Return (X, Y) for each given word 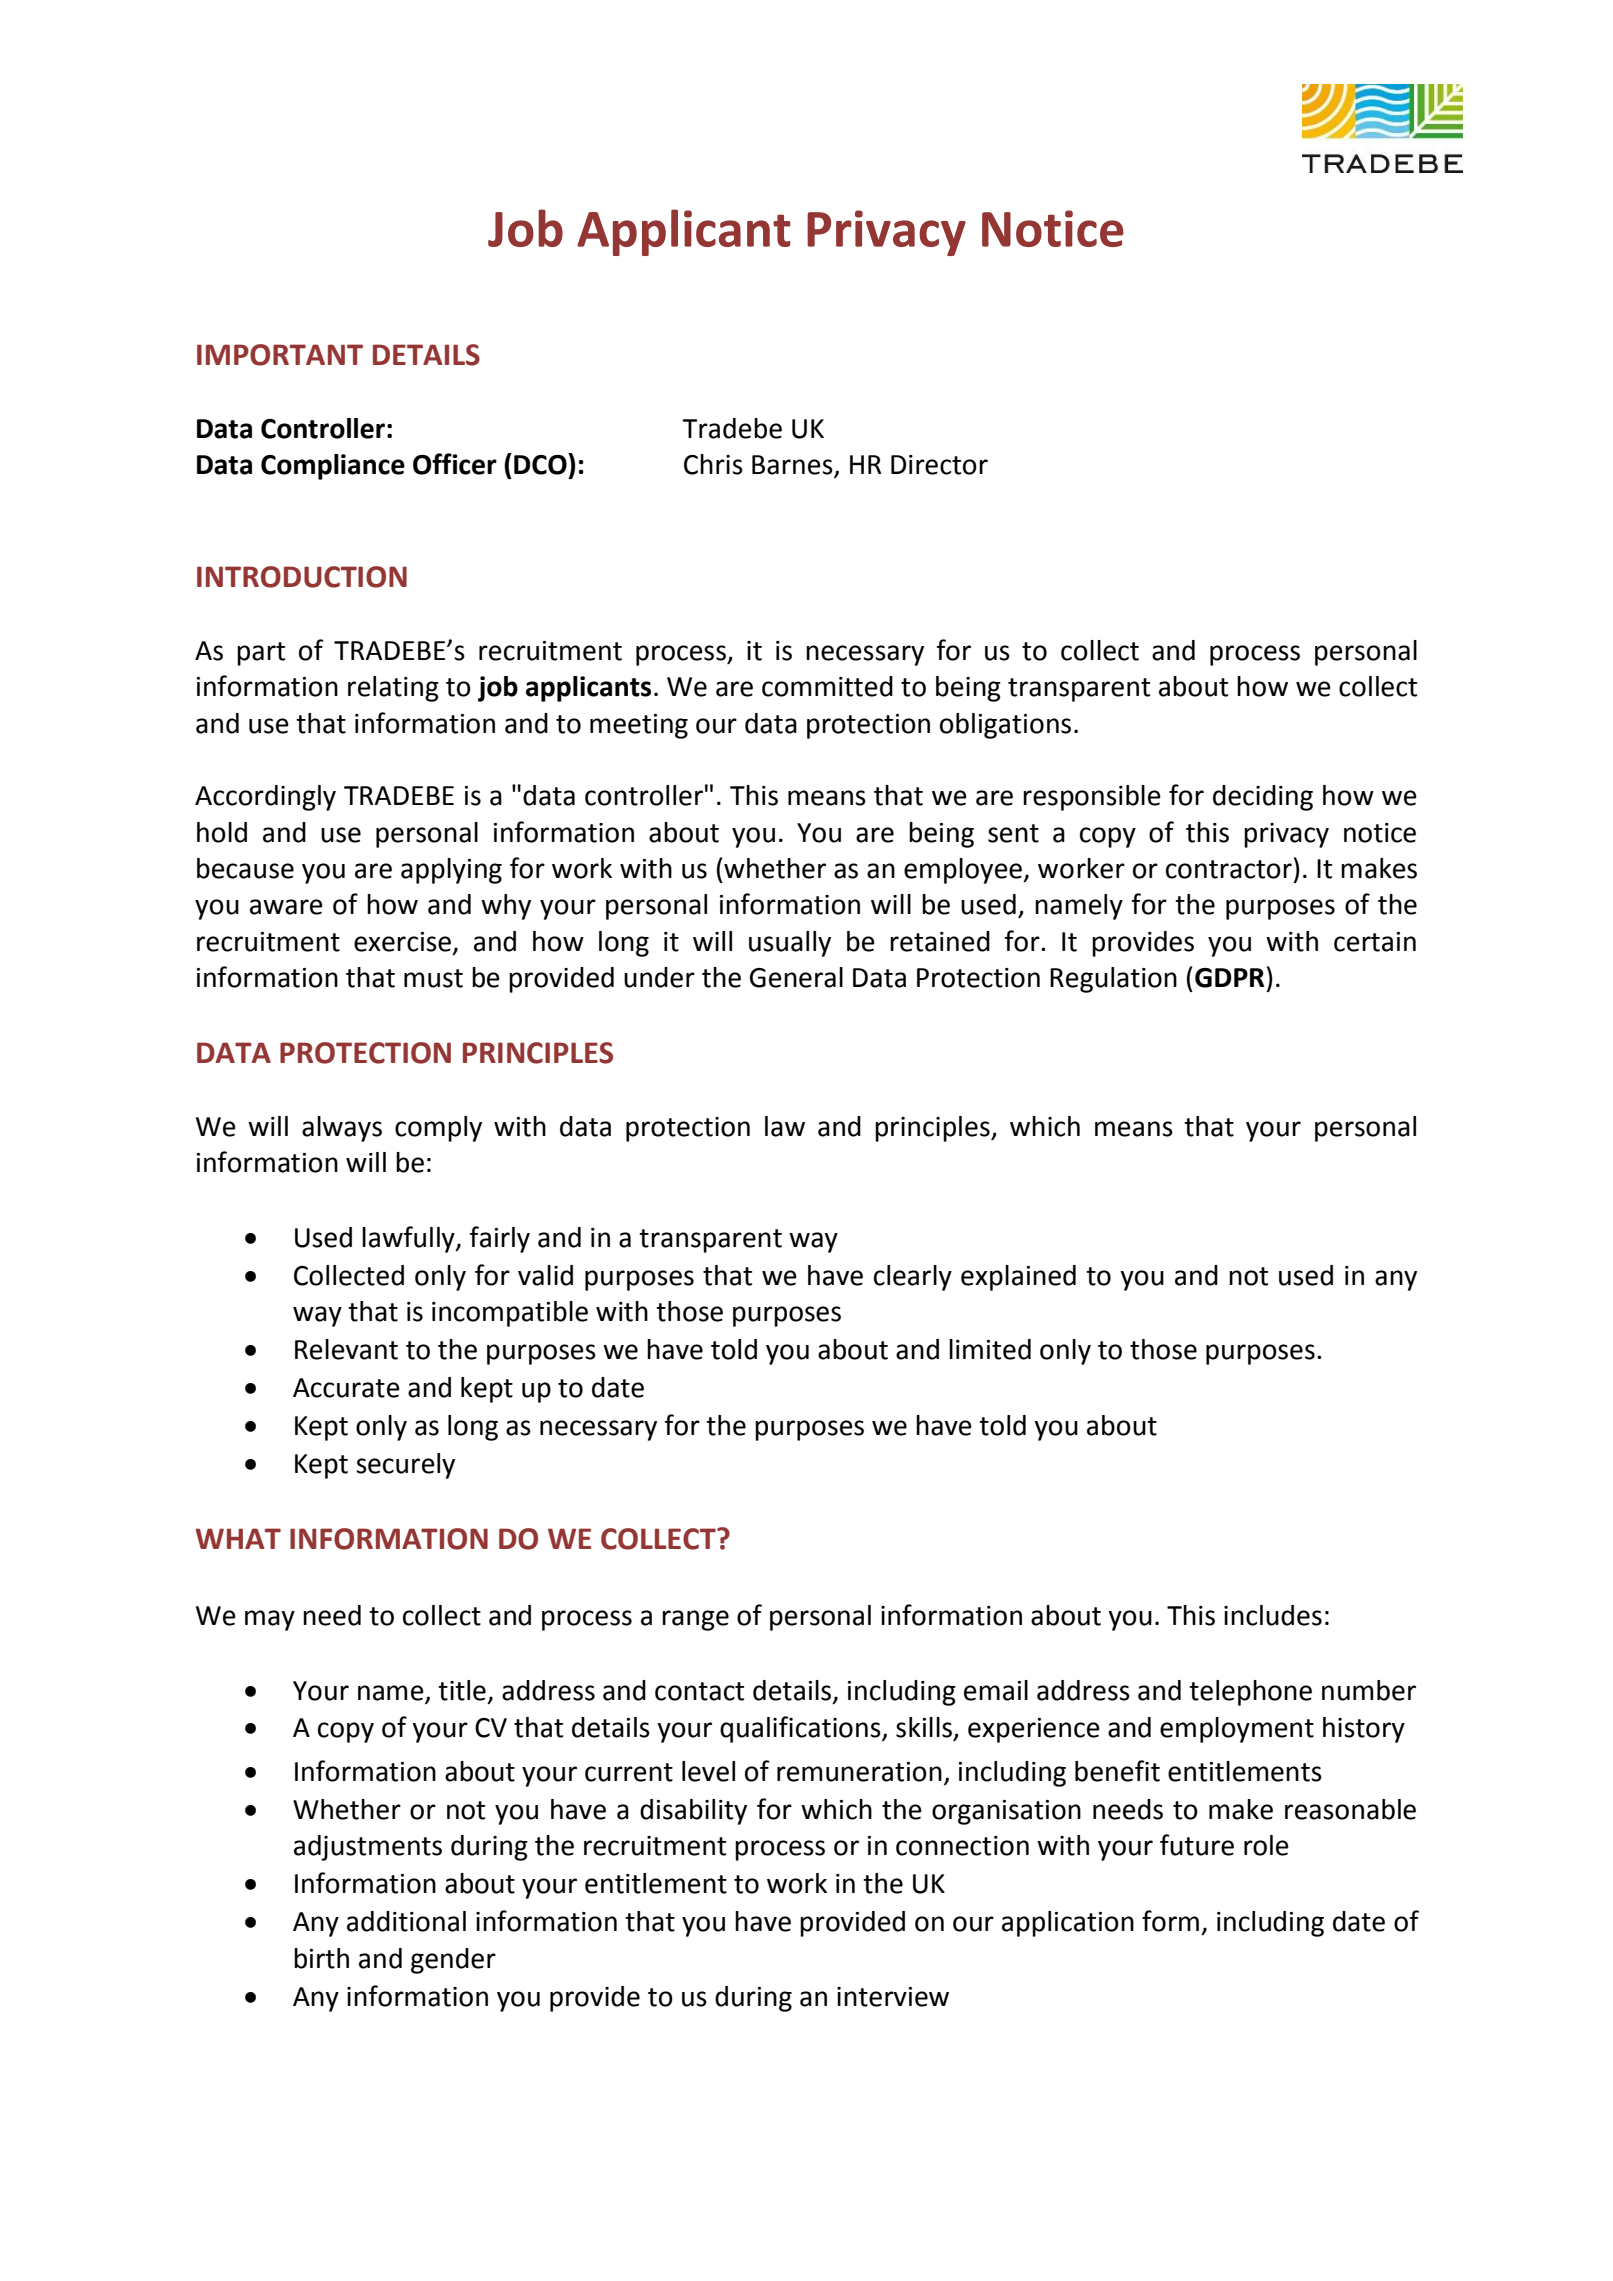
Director (939, 465)
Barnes (793, 466)
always (342, 1129)
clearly (913, 1278)
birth (321, 1958)
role (1266, 1845)
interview (893, 1997)
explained (1018, 1278)
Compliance (333, 467)
